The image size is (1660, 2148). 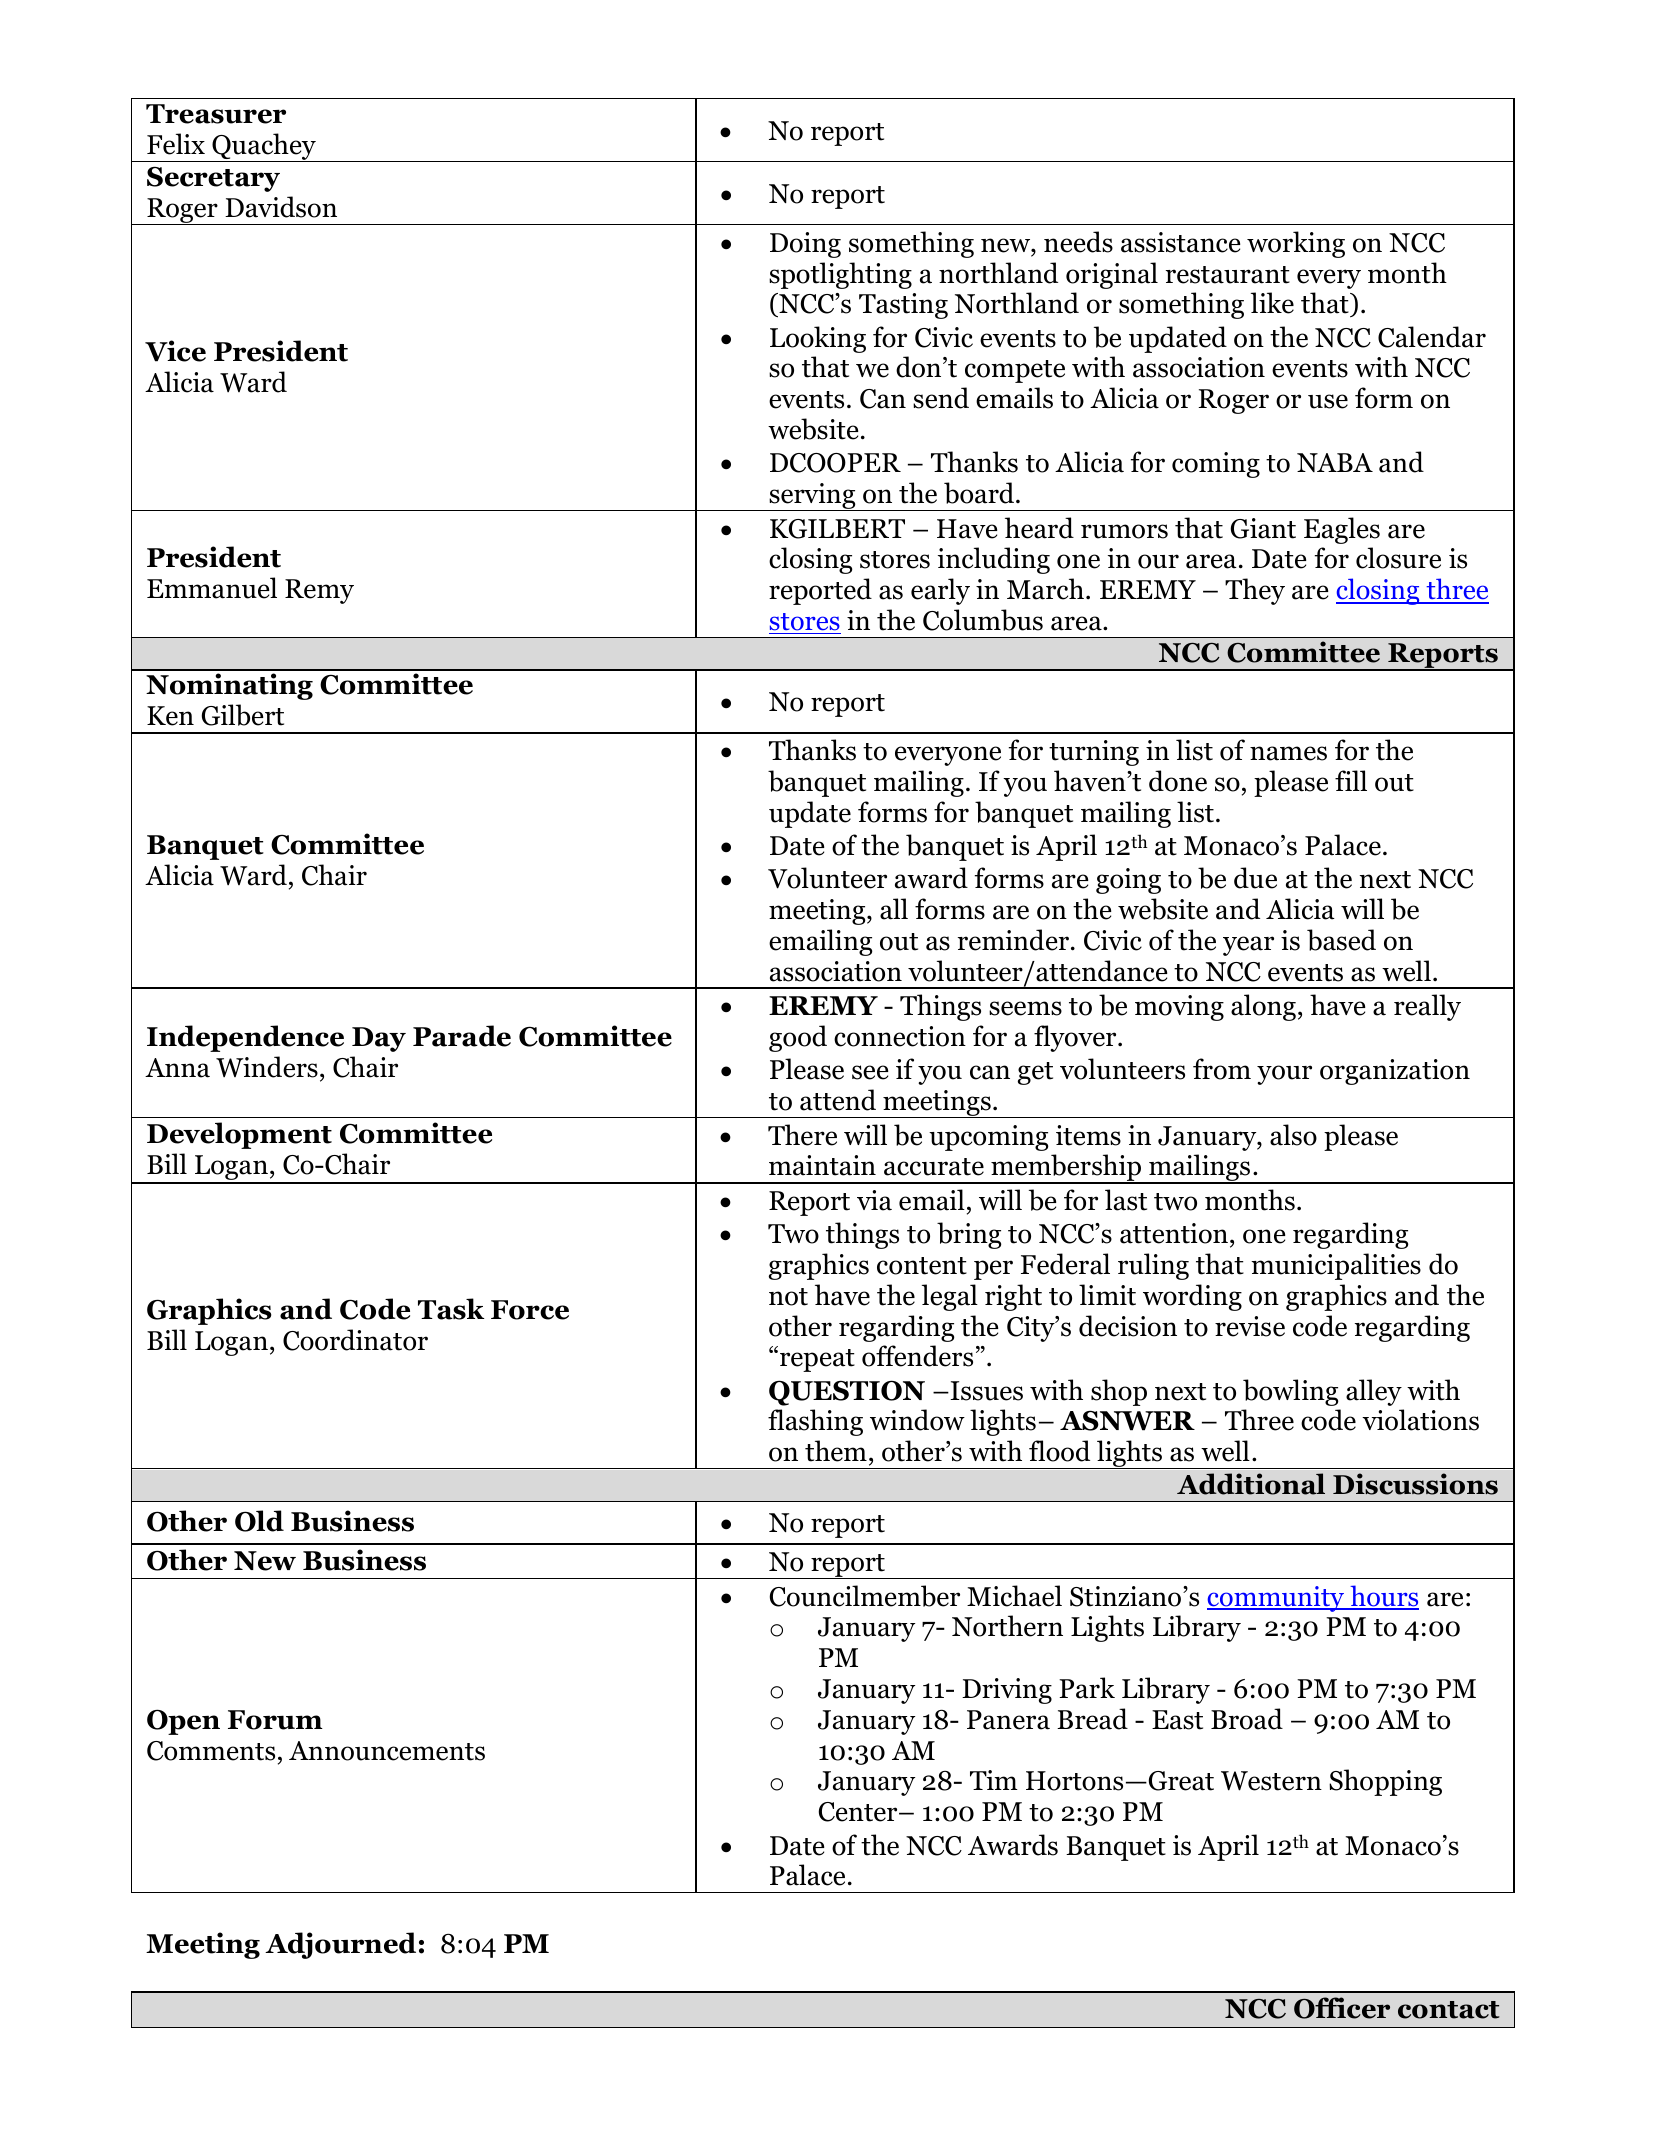 I want to click on Announcements, so click(x=387, y=1751).
